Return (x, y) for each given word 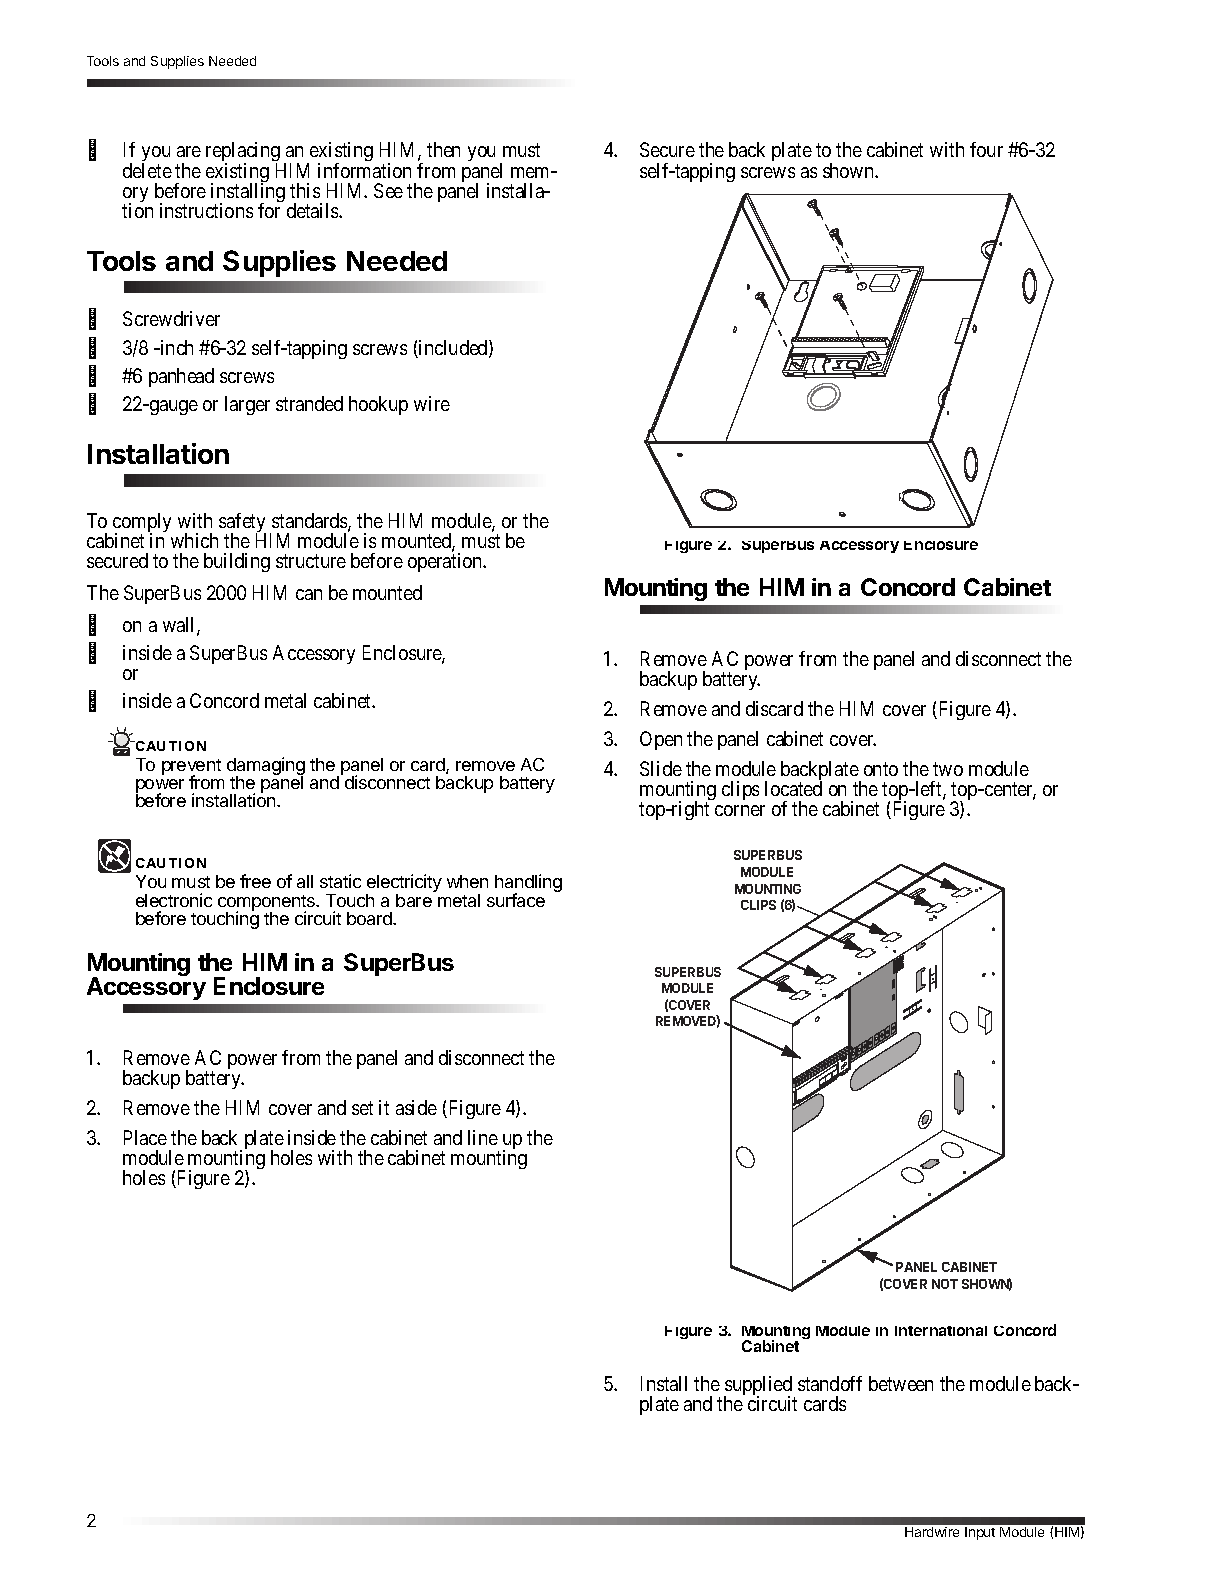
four (986, 149)
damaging (266, 767)
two (948, 769)
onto (881, 769)
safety (242, 524)
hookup (378, 405)
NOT (945, 1284)
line (483, 1137)
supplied (759, 1387)
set (362, 1108)
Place (145, 1137)
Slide (661, 768)
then (443, 149)
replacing (243, 153)
